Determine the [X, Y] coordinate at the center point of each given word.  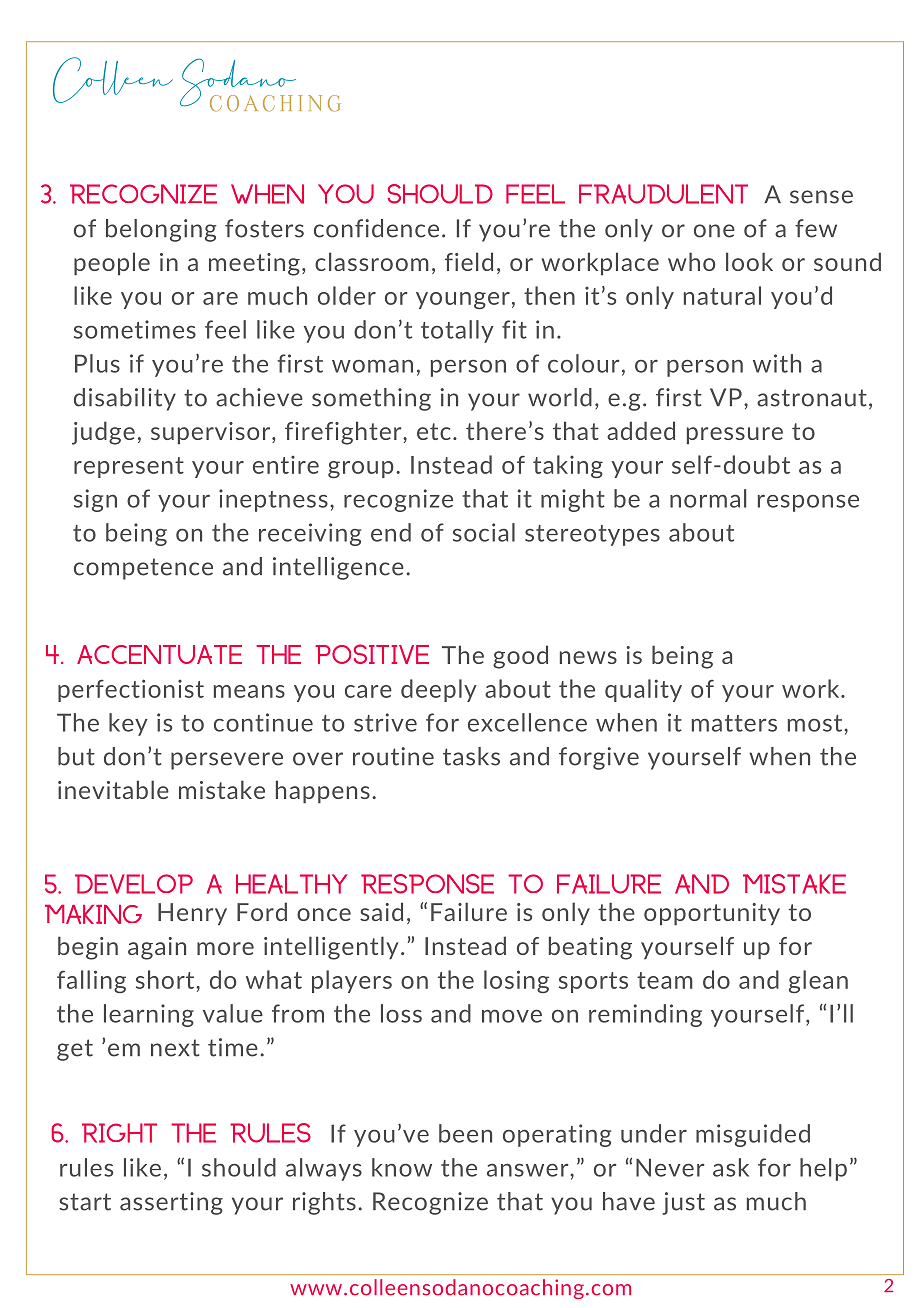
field [469, 261]
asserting [171, 1203]
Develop [134, 884]
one [714, 231]
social [484, 532]
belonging [161, 230]
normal [708, 498]
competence [143, 569]
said [381, 911]
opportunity [712, 914]
